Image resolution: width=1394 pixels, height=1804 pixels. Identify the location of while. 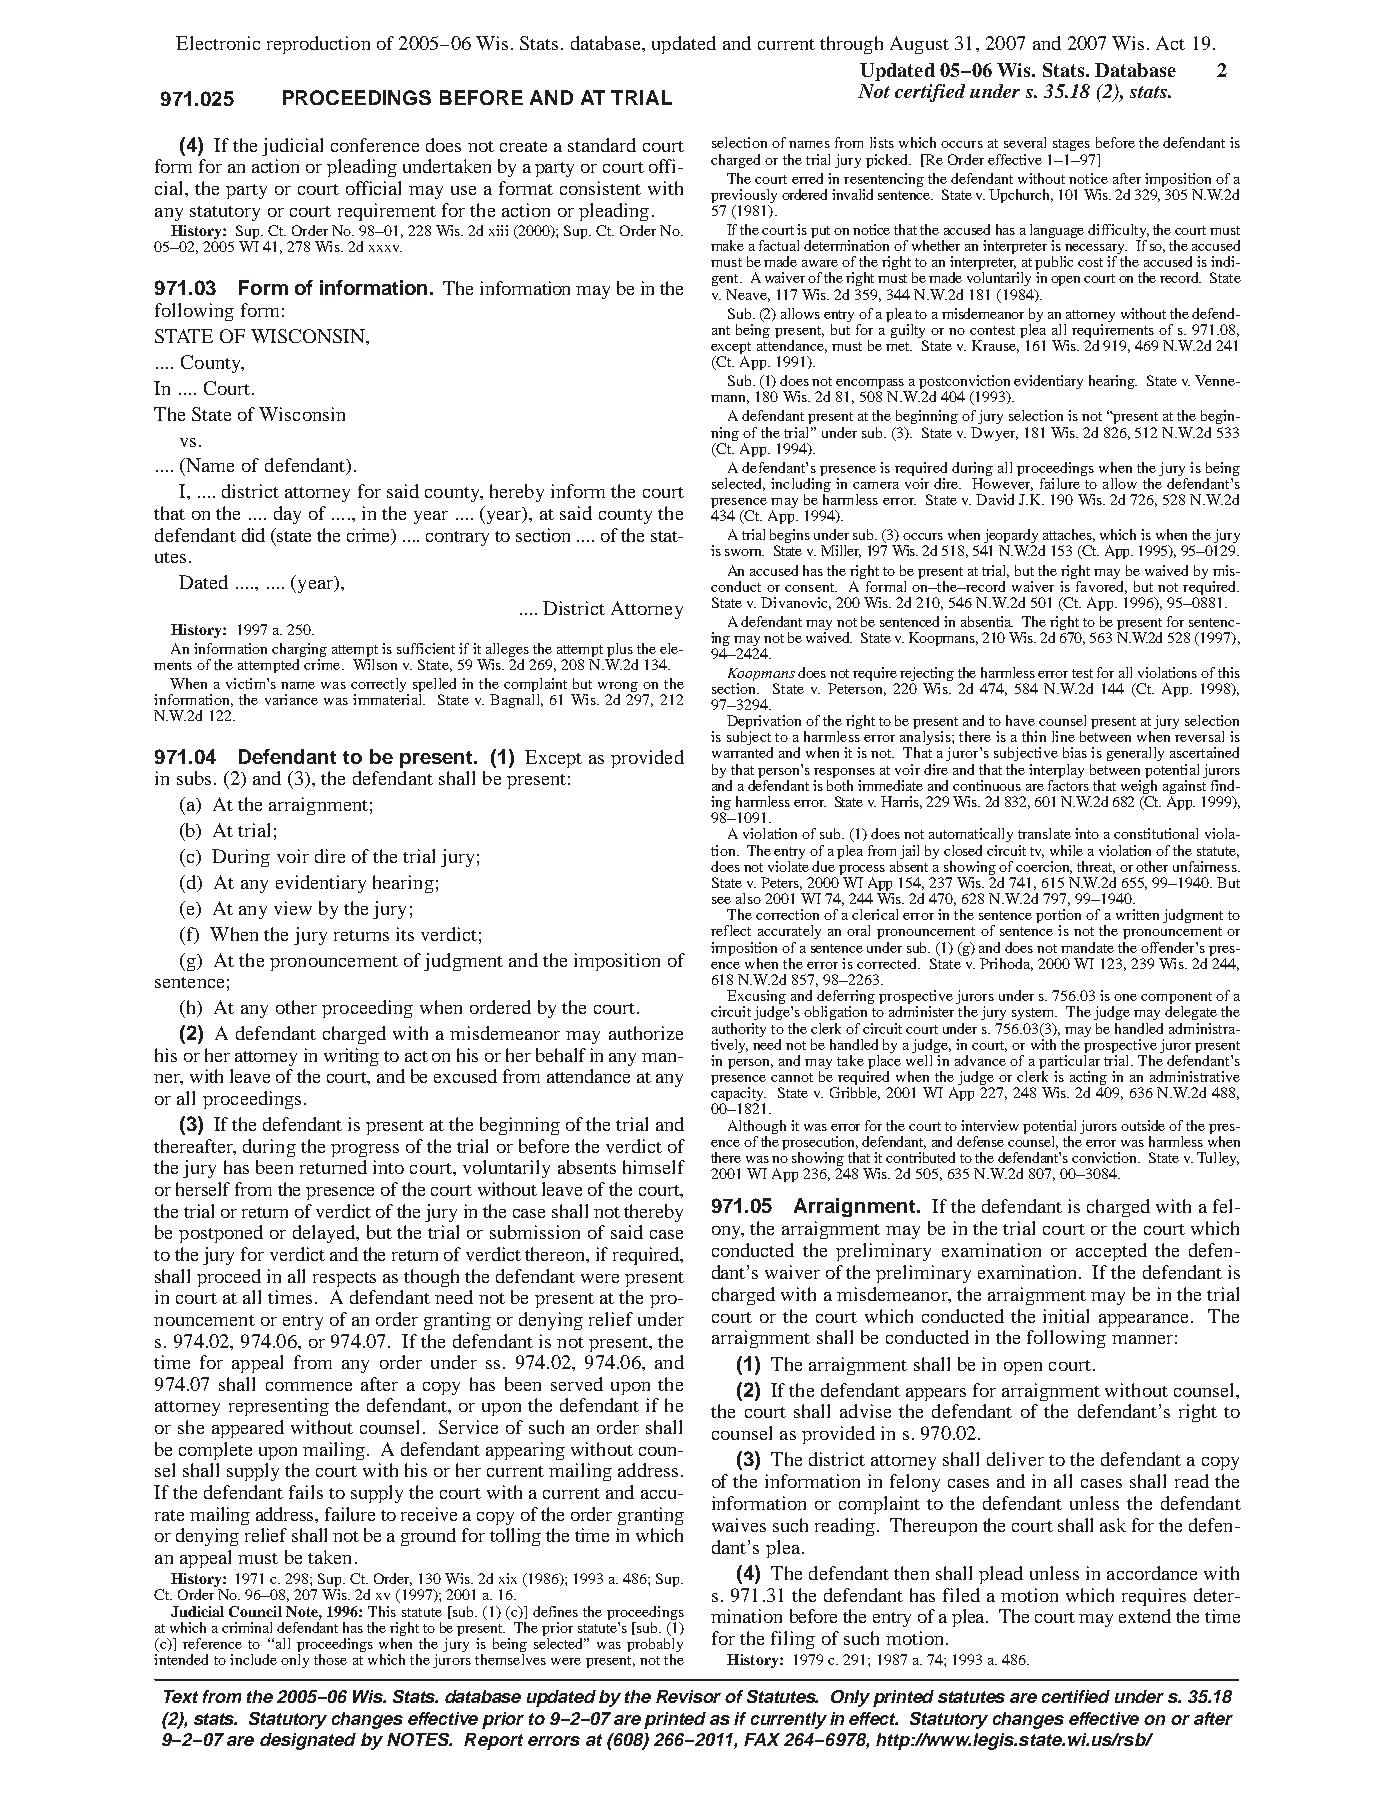
(1066, 850).
